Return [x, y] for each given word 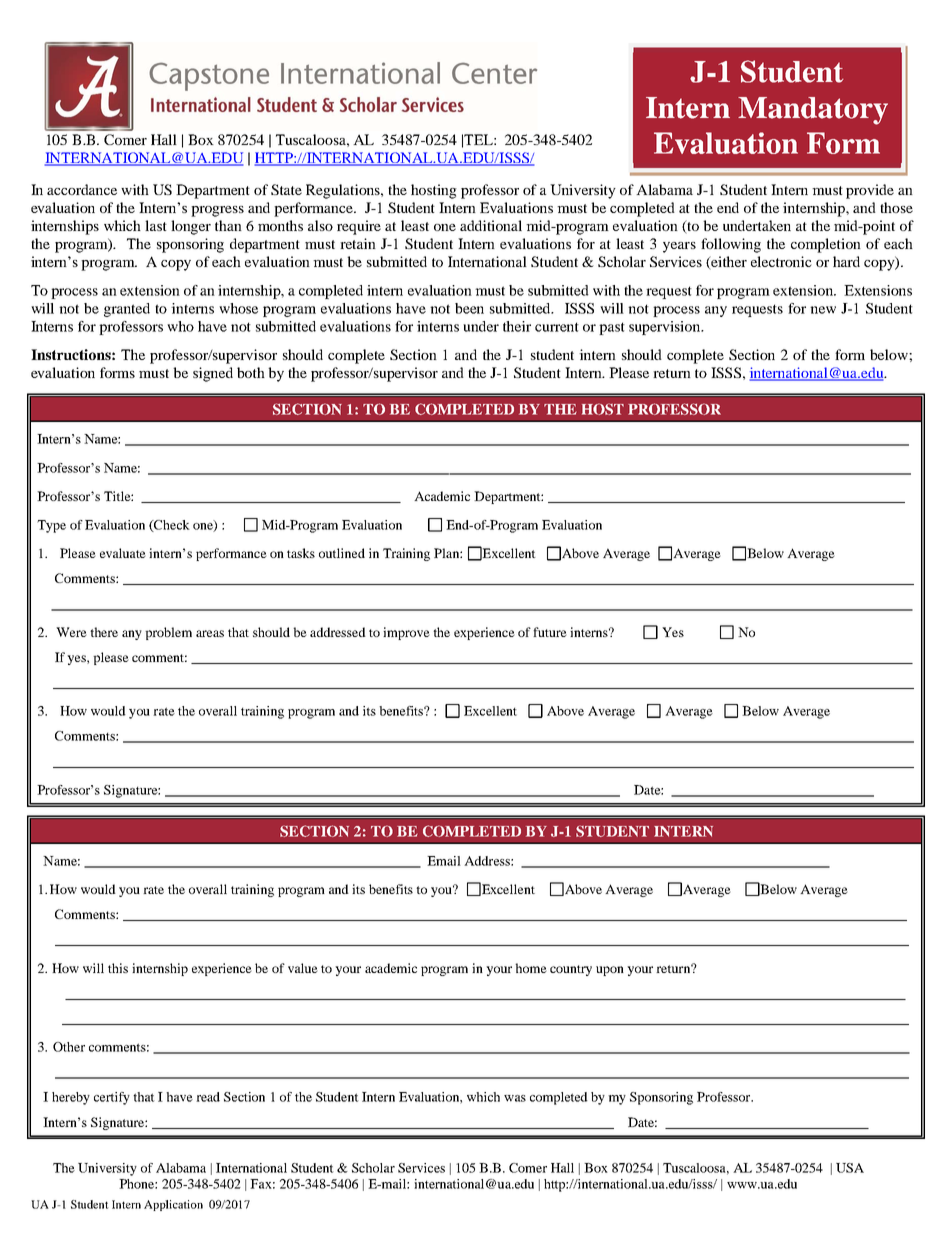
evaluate [123, 553]
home [531, 968]
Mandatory [813, 111]
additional [491, 225]
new [823, 310]
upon [610, 971]
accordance [82, 189]
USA [850, 1168]
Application [173, 1205]
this [118, 968]
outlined [342, 553]
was [515, 1098]
